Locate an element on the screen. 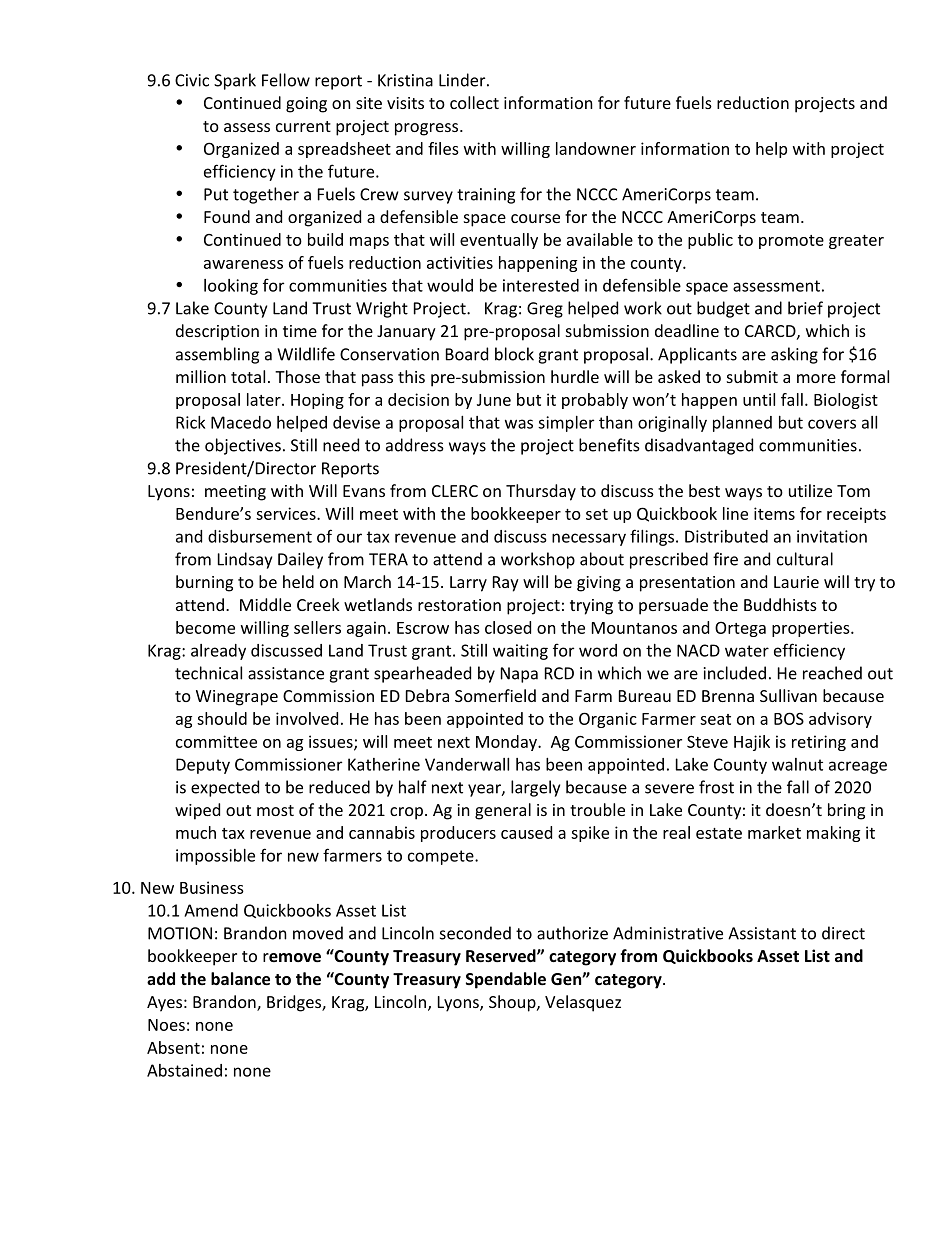  Velasquez is located at coordinates (583, 1003).
